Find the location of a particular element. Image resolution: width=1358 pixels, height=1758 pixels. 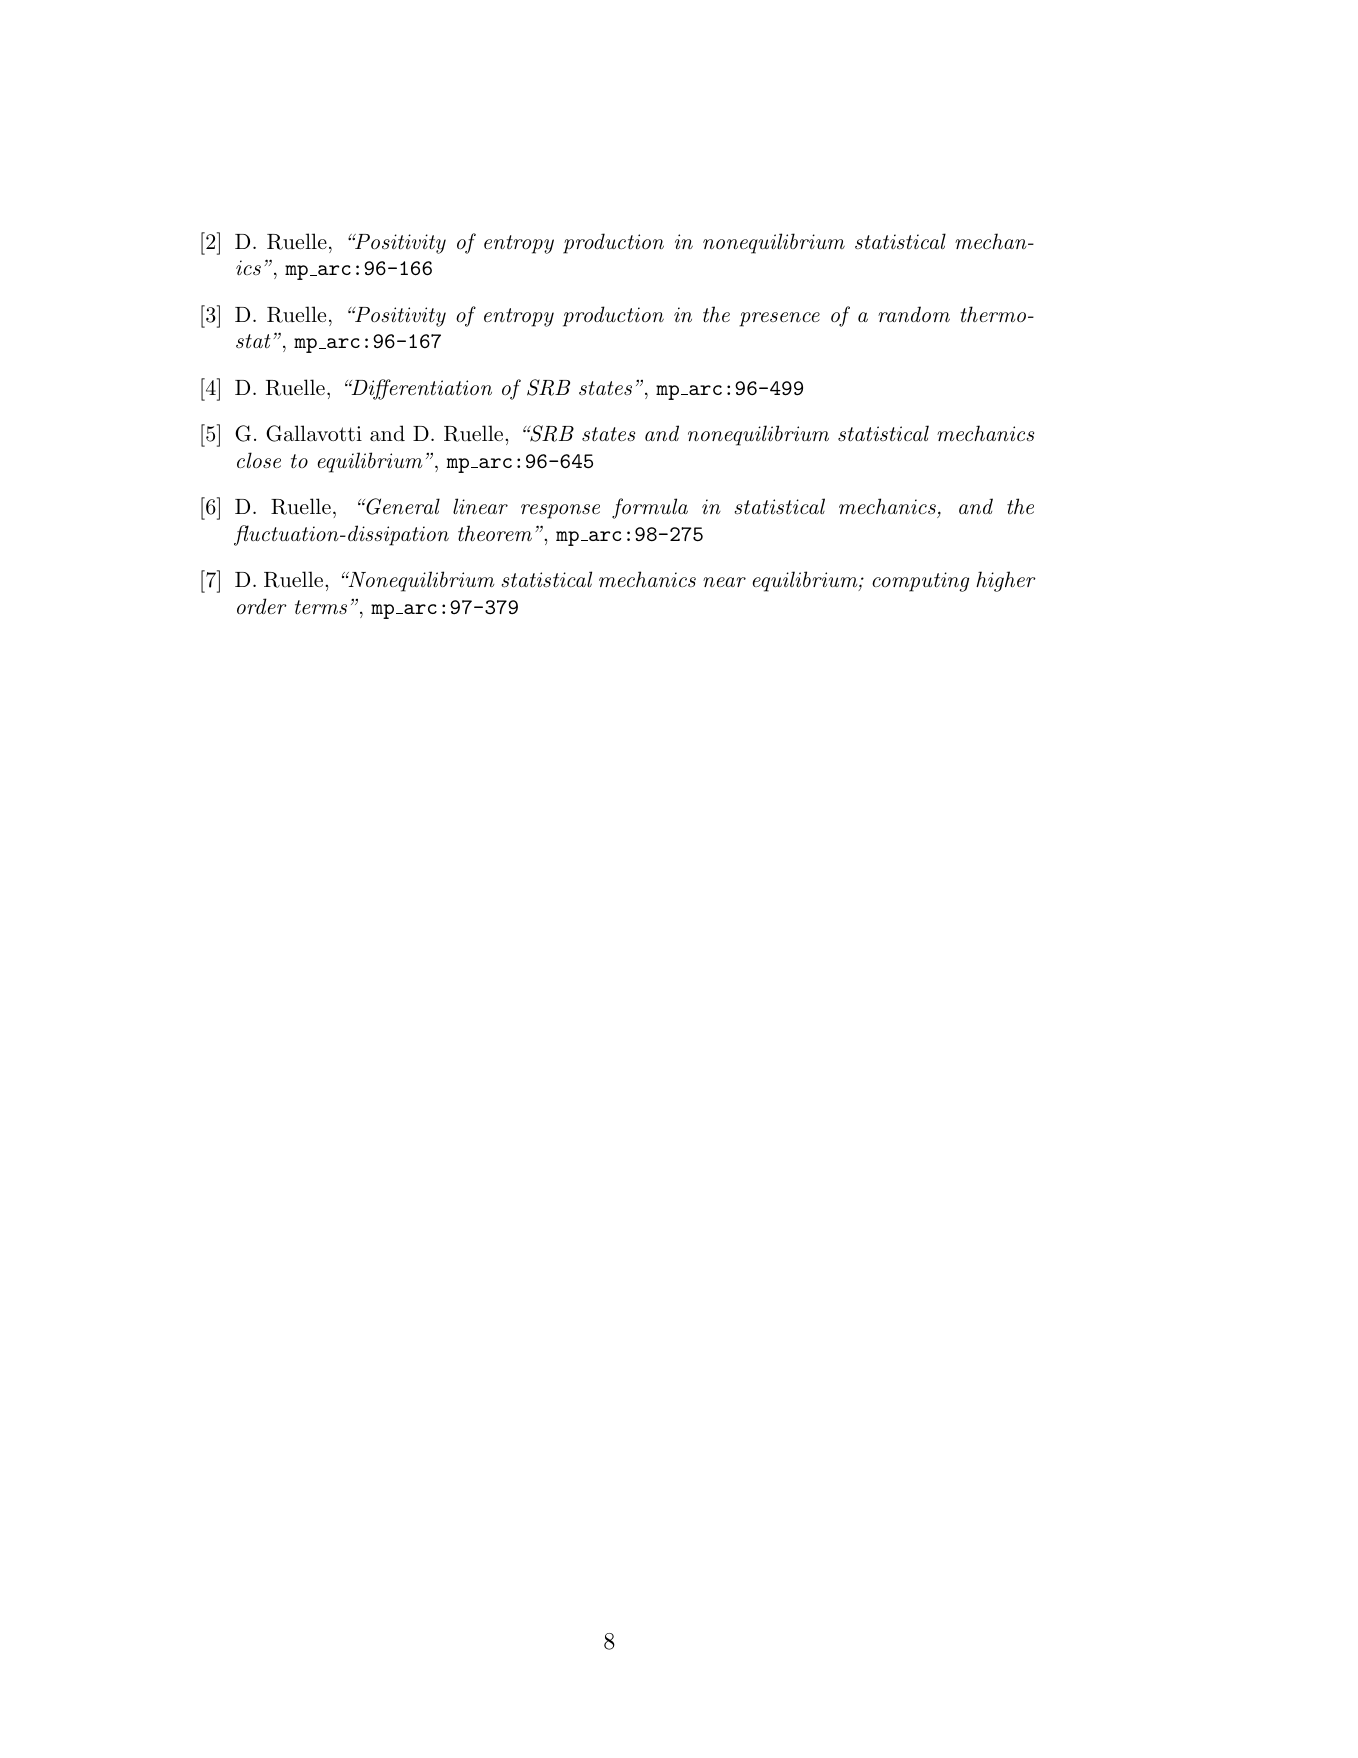

response is located at coordinates (560, 511).
